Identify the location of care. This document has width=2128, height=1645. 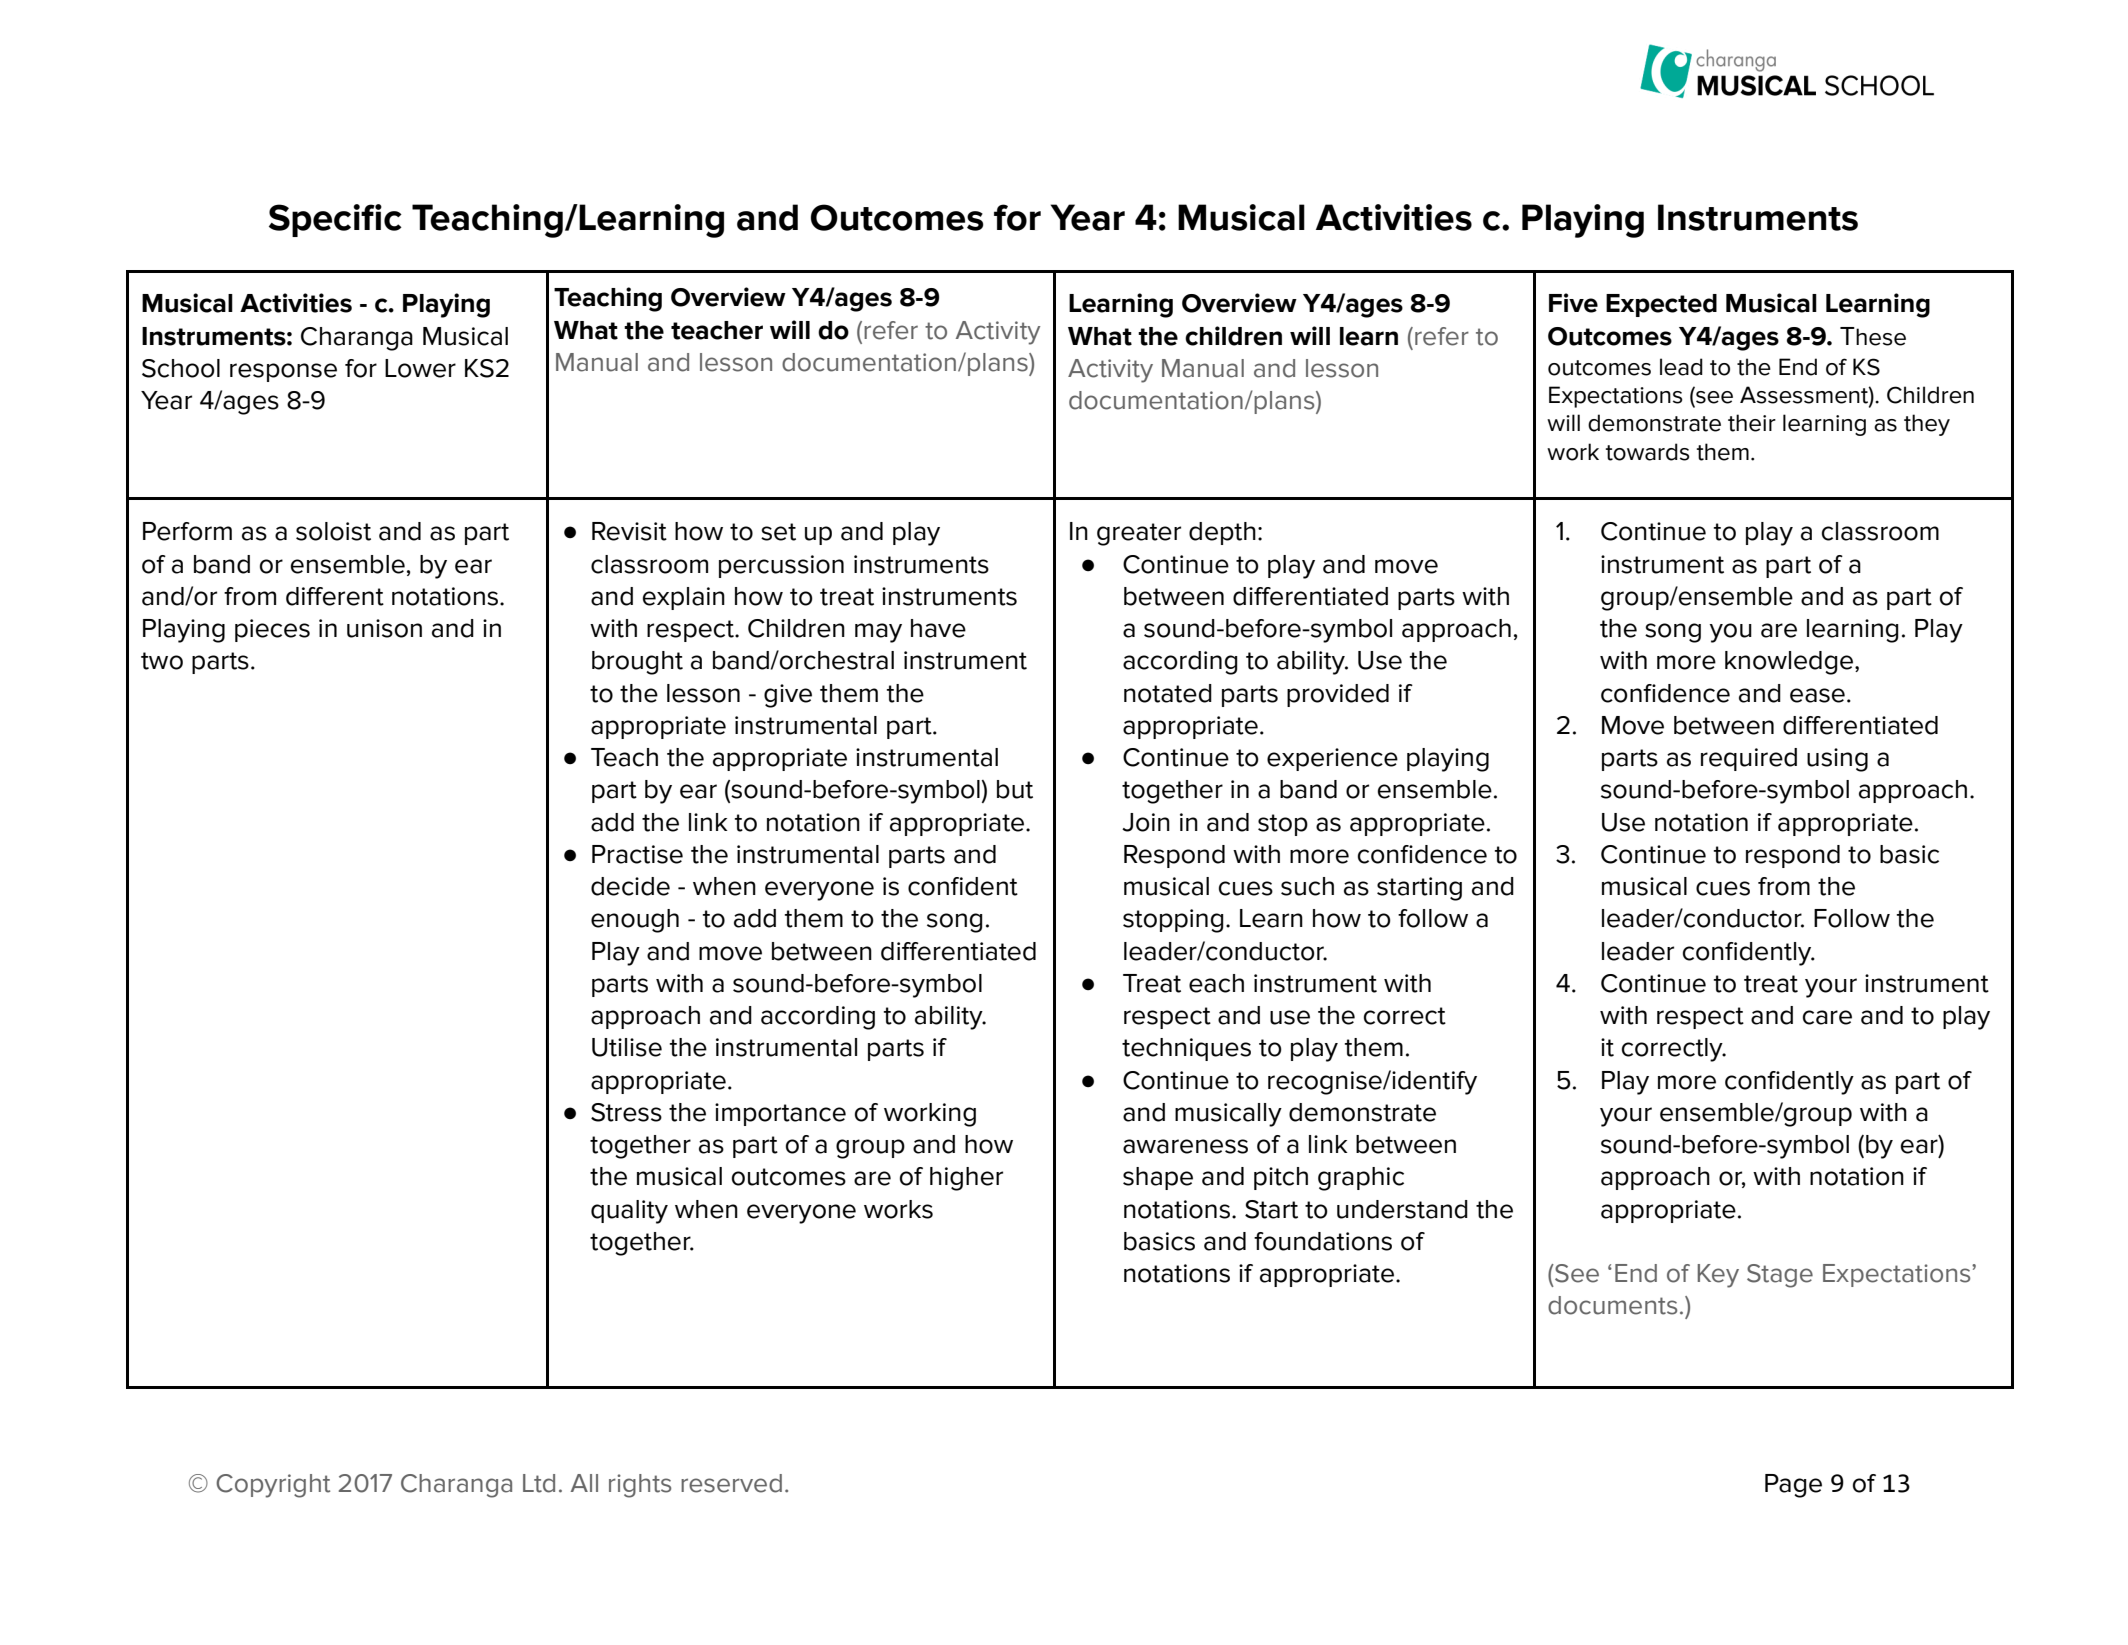
(1827, 1017).
